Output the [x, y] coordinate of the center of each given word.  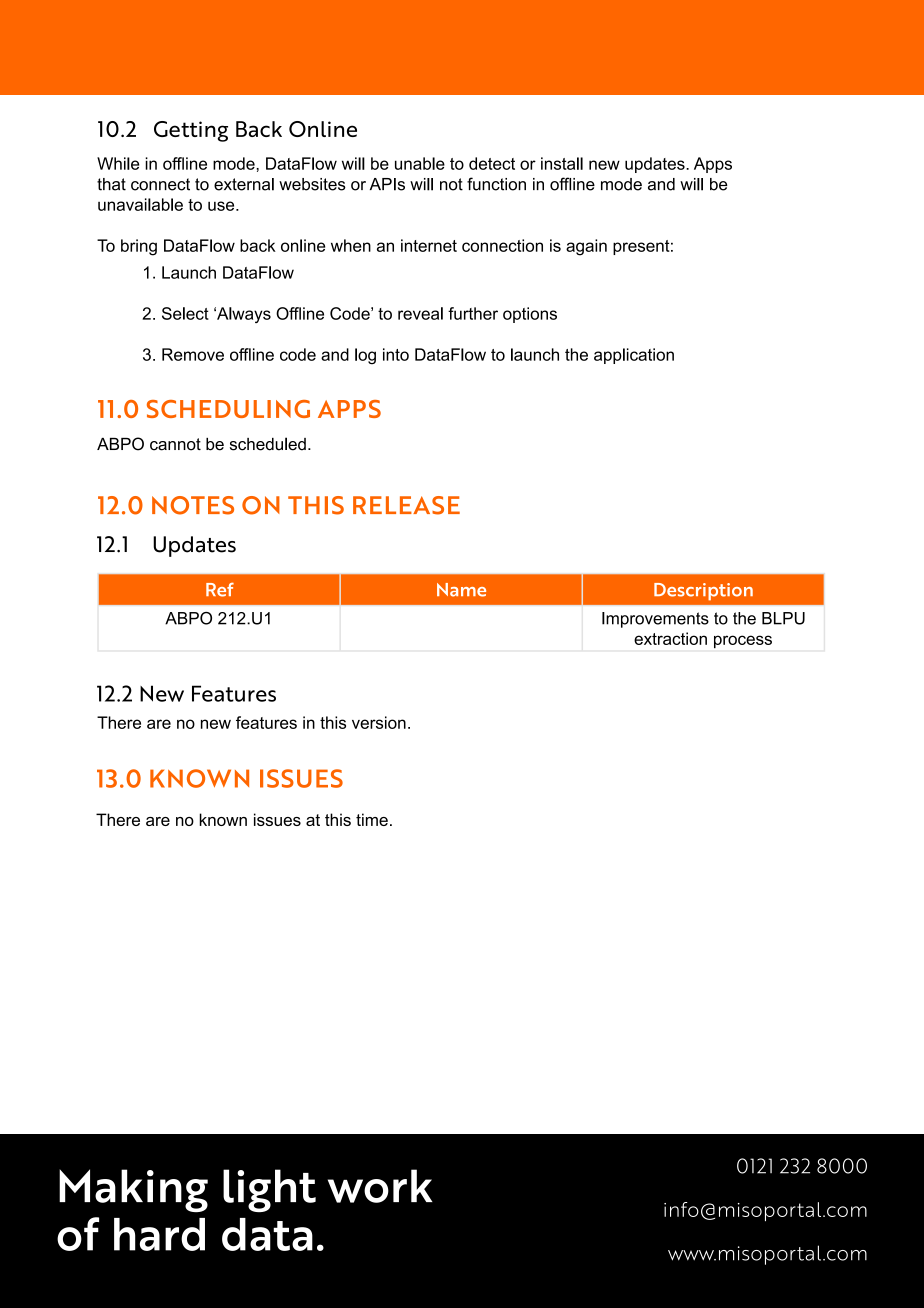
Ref [220, 589]
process [743, 641]
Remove [193, 354]
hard [159, 1234]
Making [133, 1190]
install [562, 163]
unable [420, 163]
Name [461, 590]
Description [703, 592]
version [379, 722]
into [396, 354]
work [380, 1186]
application [634, 356]
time [372, 819]
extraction [670, 638]
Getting [191, 131]
